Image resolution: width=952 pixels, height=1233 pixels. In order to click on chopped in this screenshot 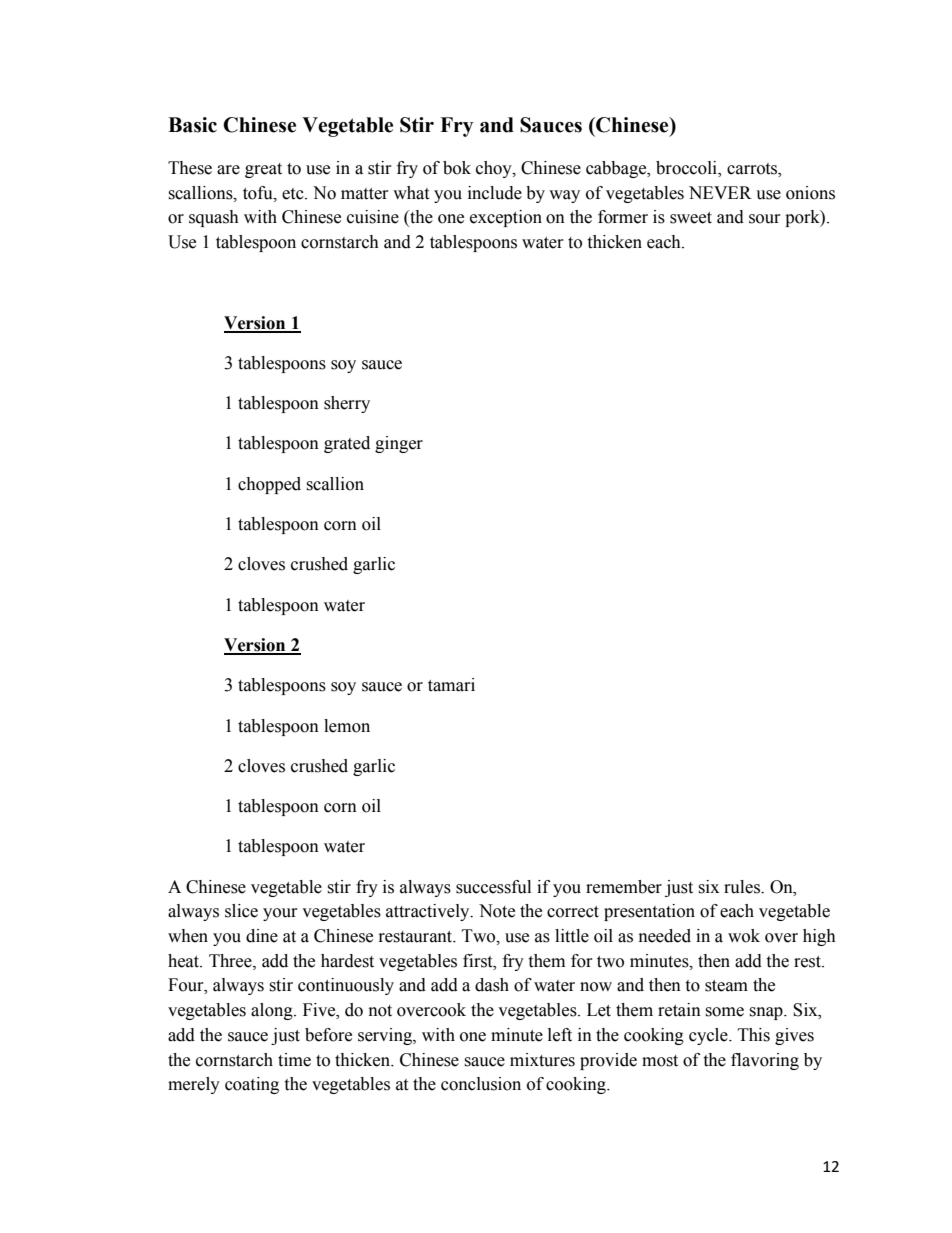, I will do `click(269, 485)`.
